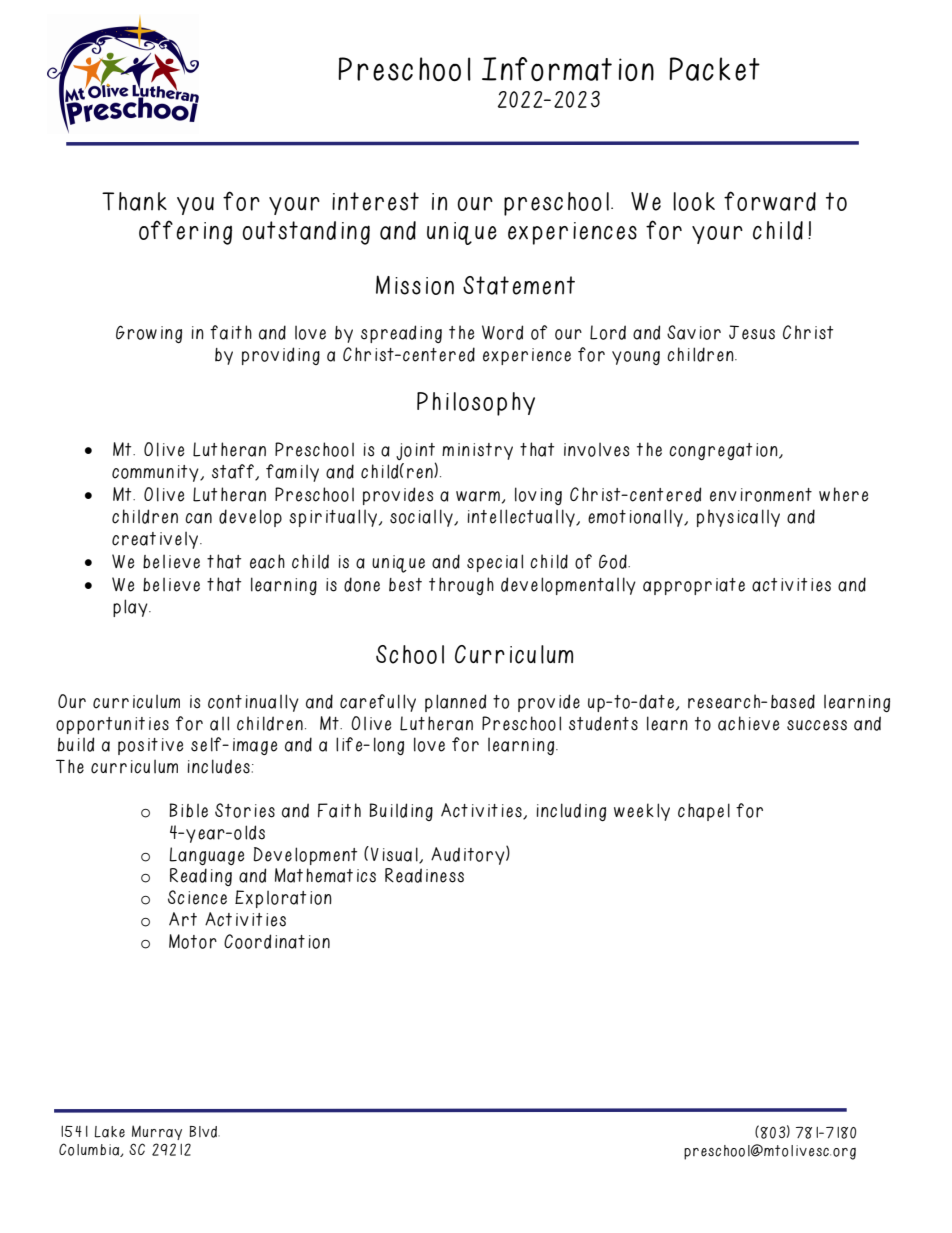 This screenshot has width=952, height=1233. Describe the element at coordinates (748, 723) in the screenshot. I see `achieve` at that location.
